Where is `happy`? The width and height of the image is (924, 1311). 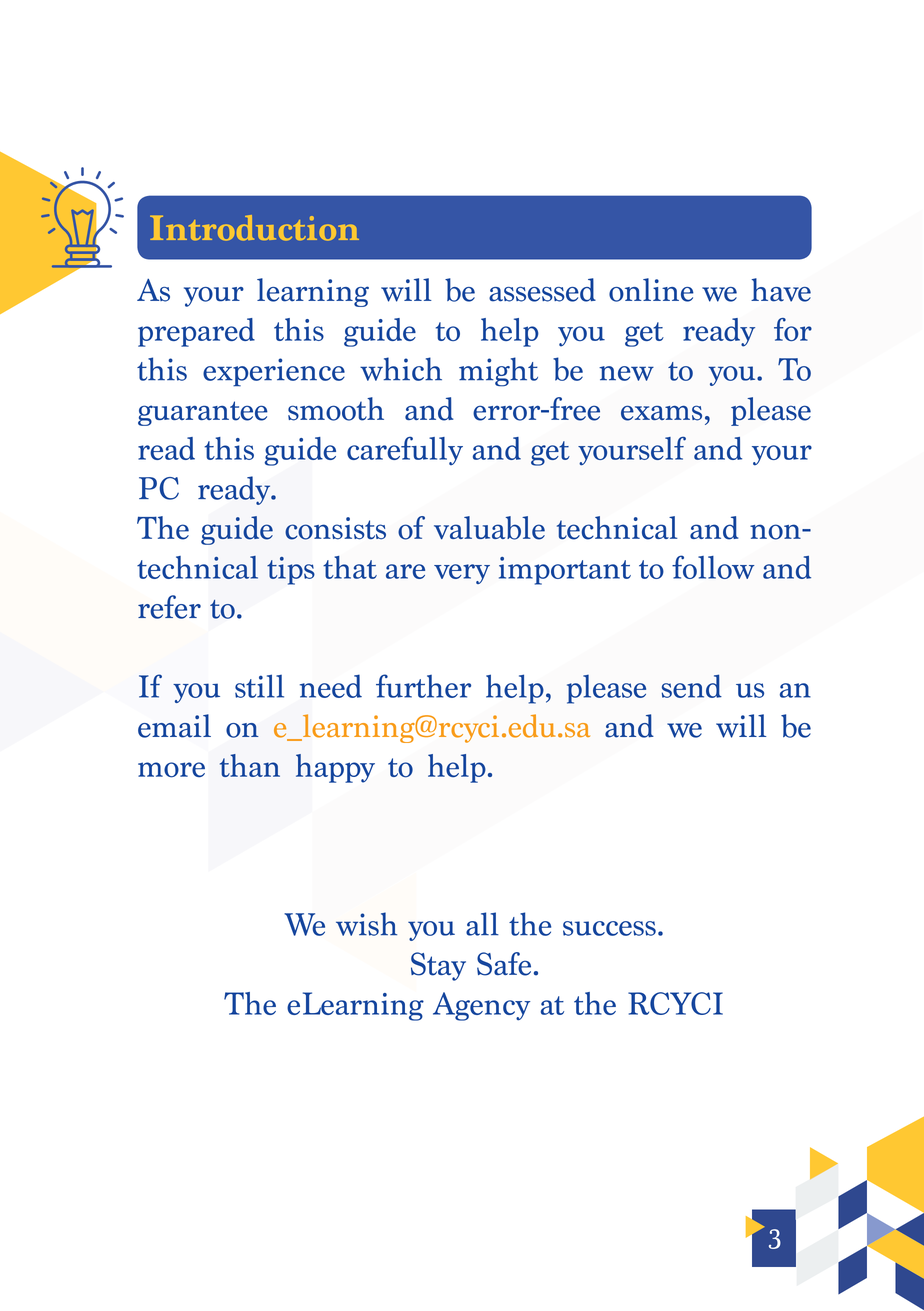
happy is located at coordinates (335, 768).
